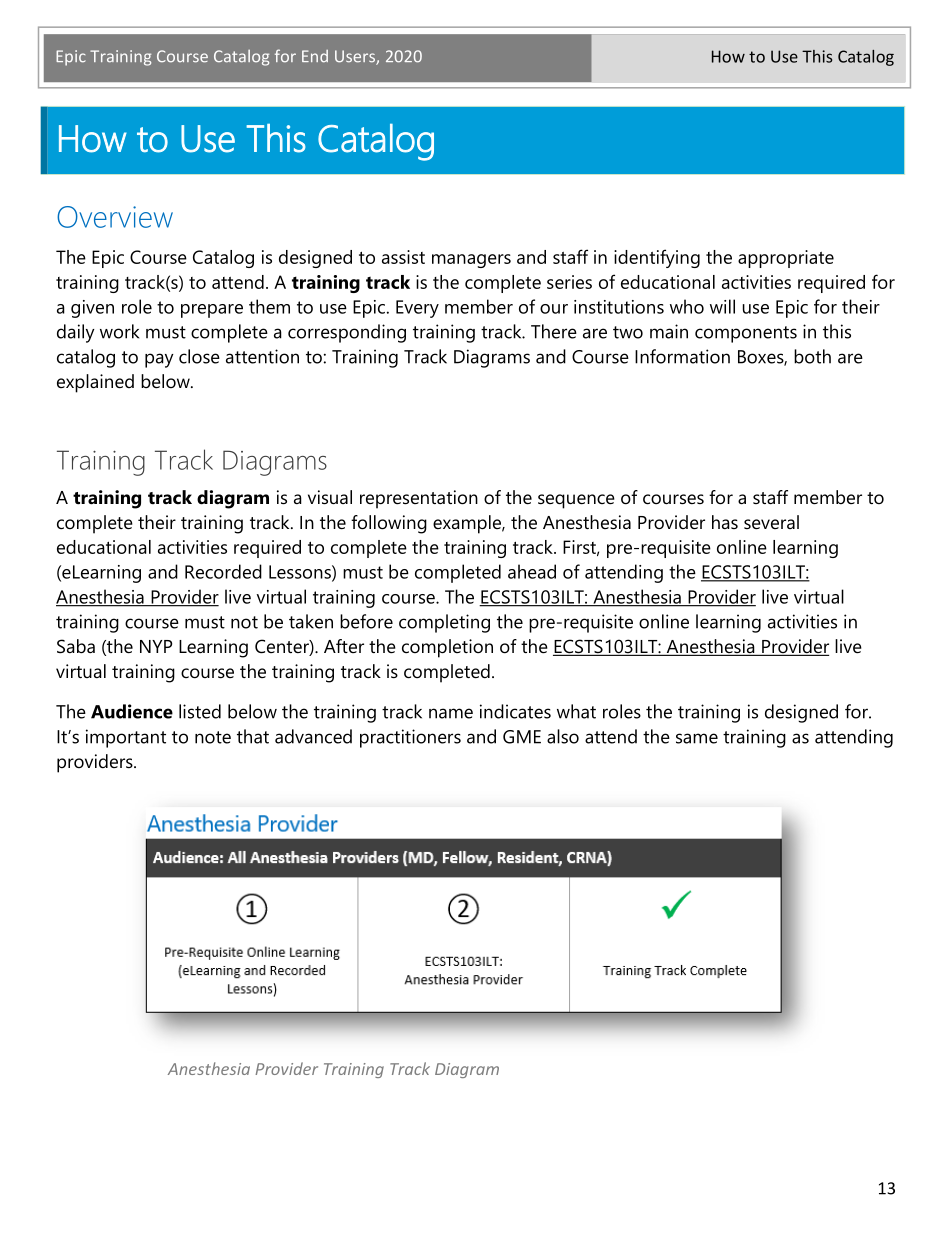  What do you see at coordinates (403, 257) in the page?
I see `assist` at bounding box center [403, 257].
